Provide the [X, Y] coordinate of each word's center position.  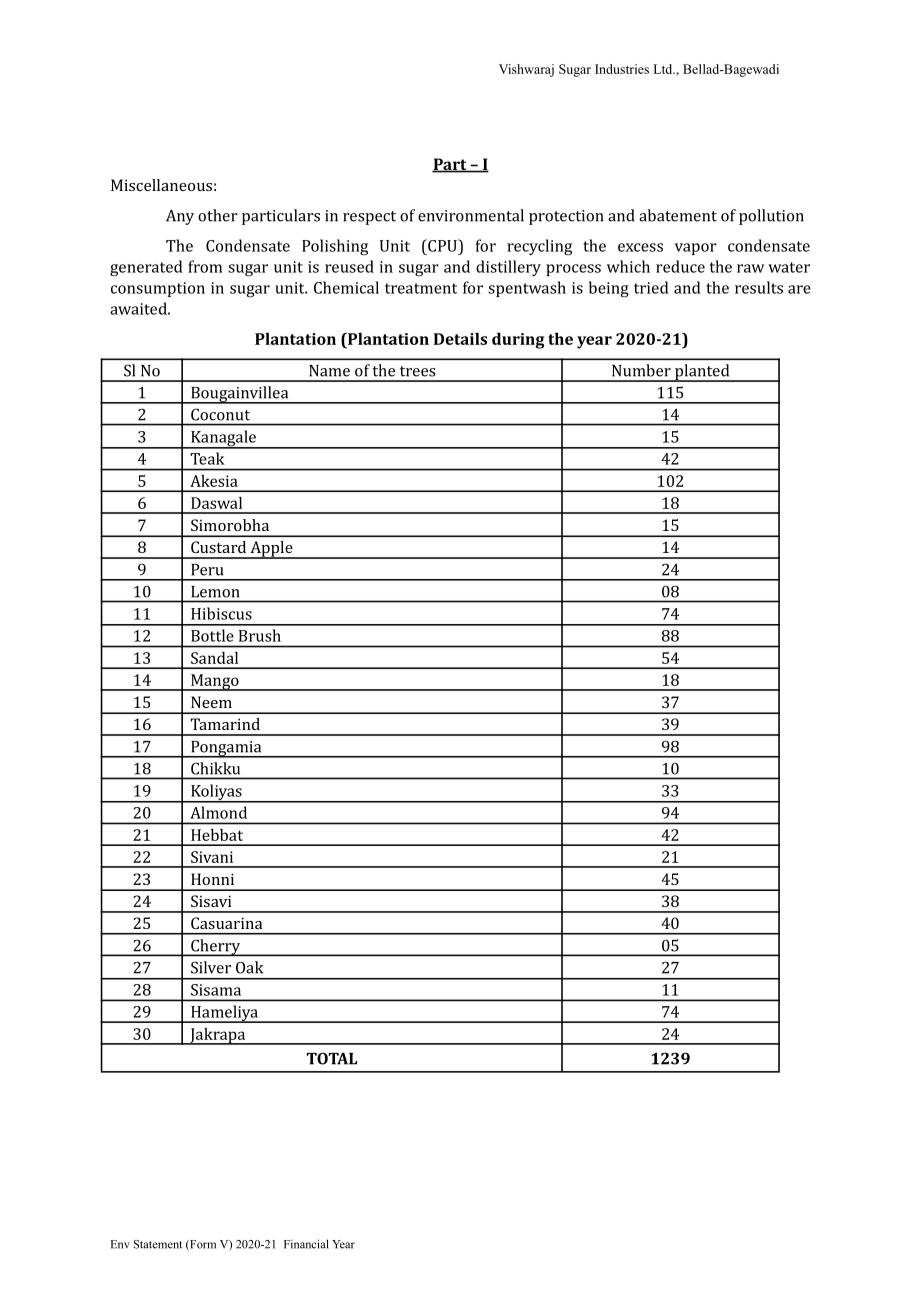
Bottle [212, 635]
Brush [260, 635]
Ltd [664, 69]
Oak [249, 967]
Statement [158, 1244]
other [218, 215]
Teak [207, 458]
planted [702, 373]
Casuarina [226, 923]
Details [460, 339]
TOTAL [331, 1058]
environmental [471, 215]
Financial [306, 1244]
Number [641, 370]
